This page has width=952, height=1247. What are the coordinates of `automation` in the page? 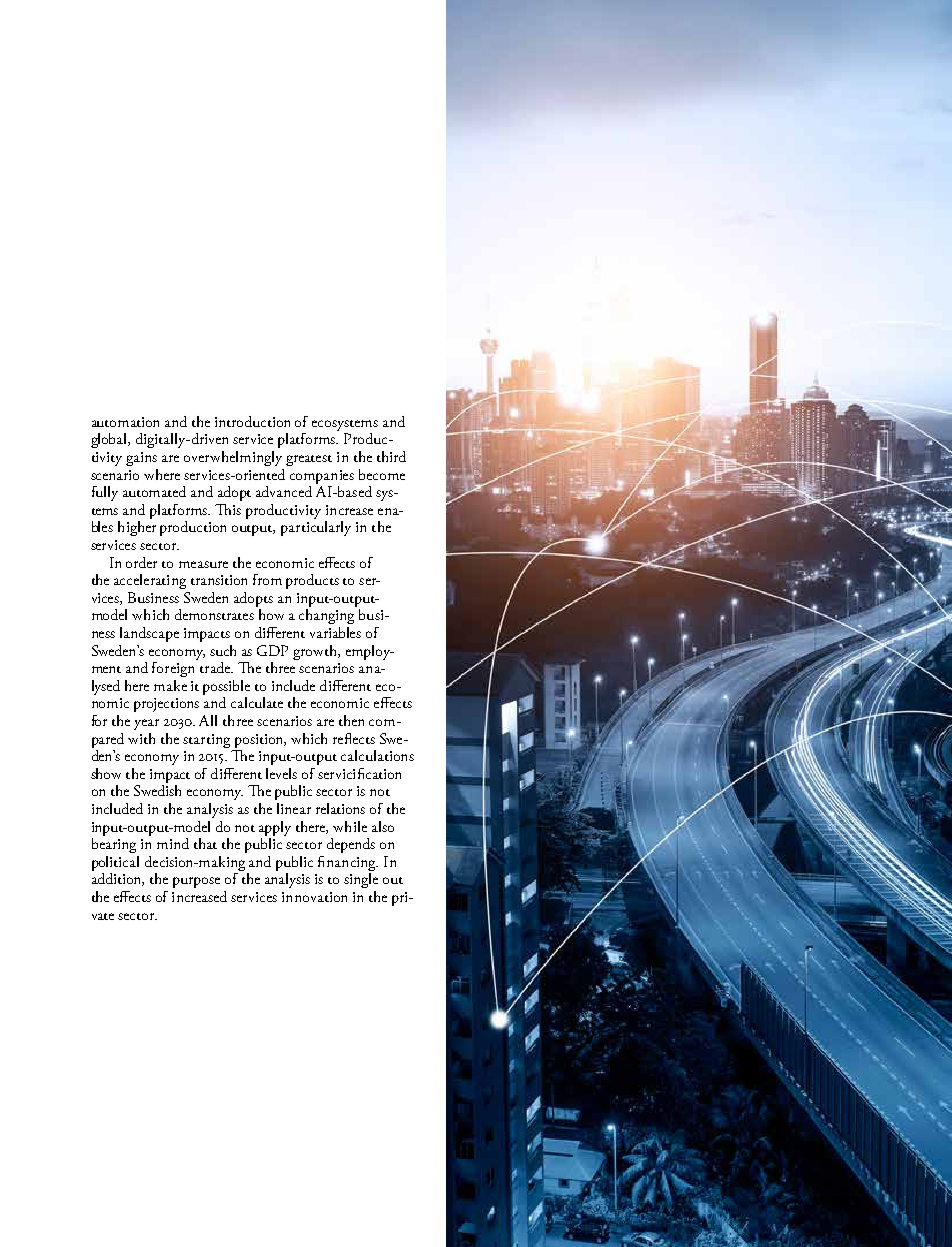 It's located at (125, 422).
